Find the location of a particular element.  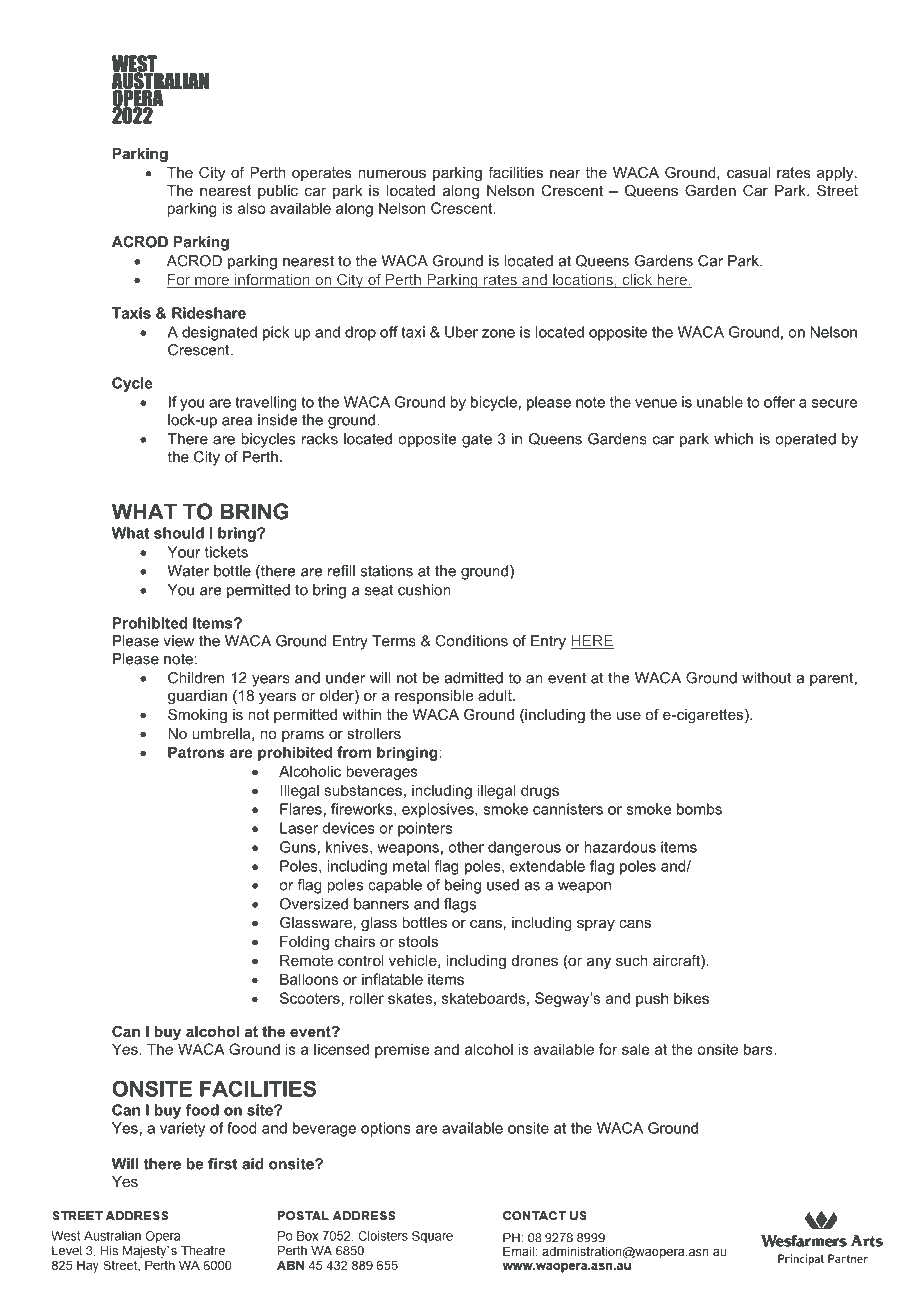

without is located at coordinates (767, 678).
